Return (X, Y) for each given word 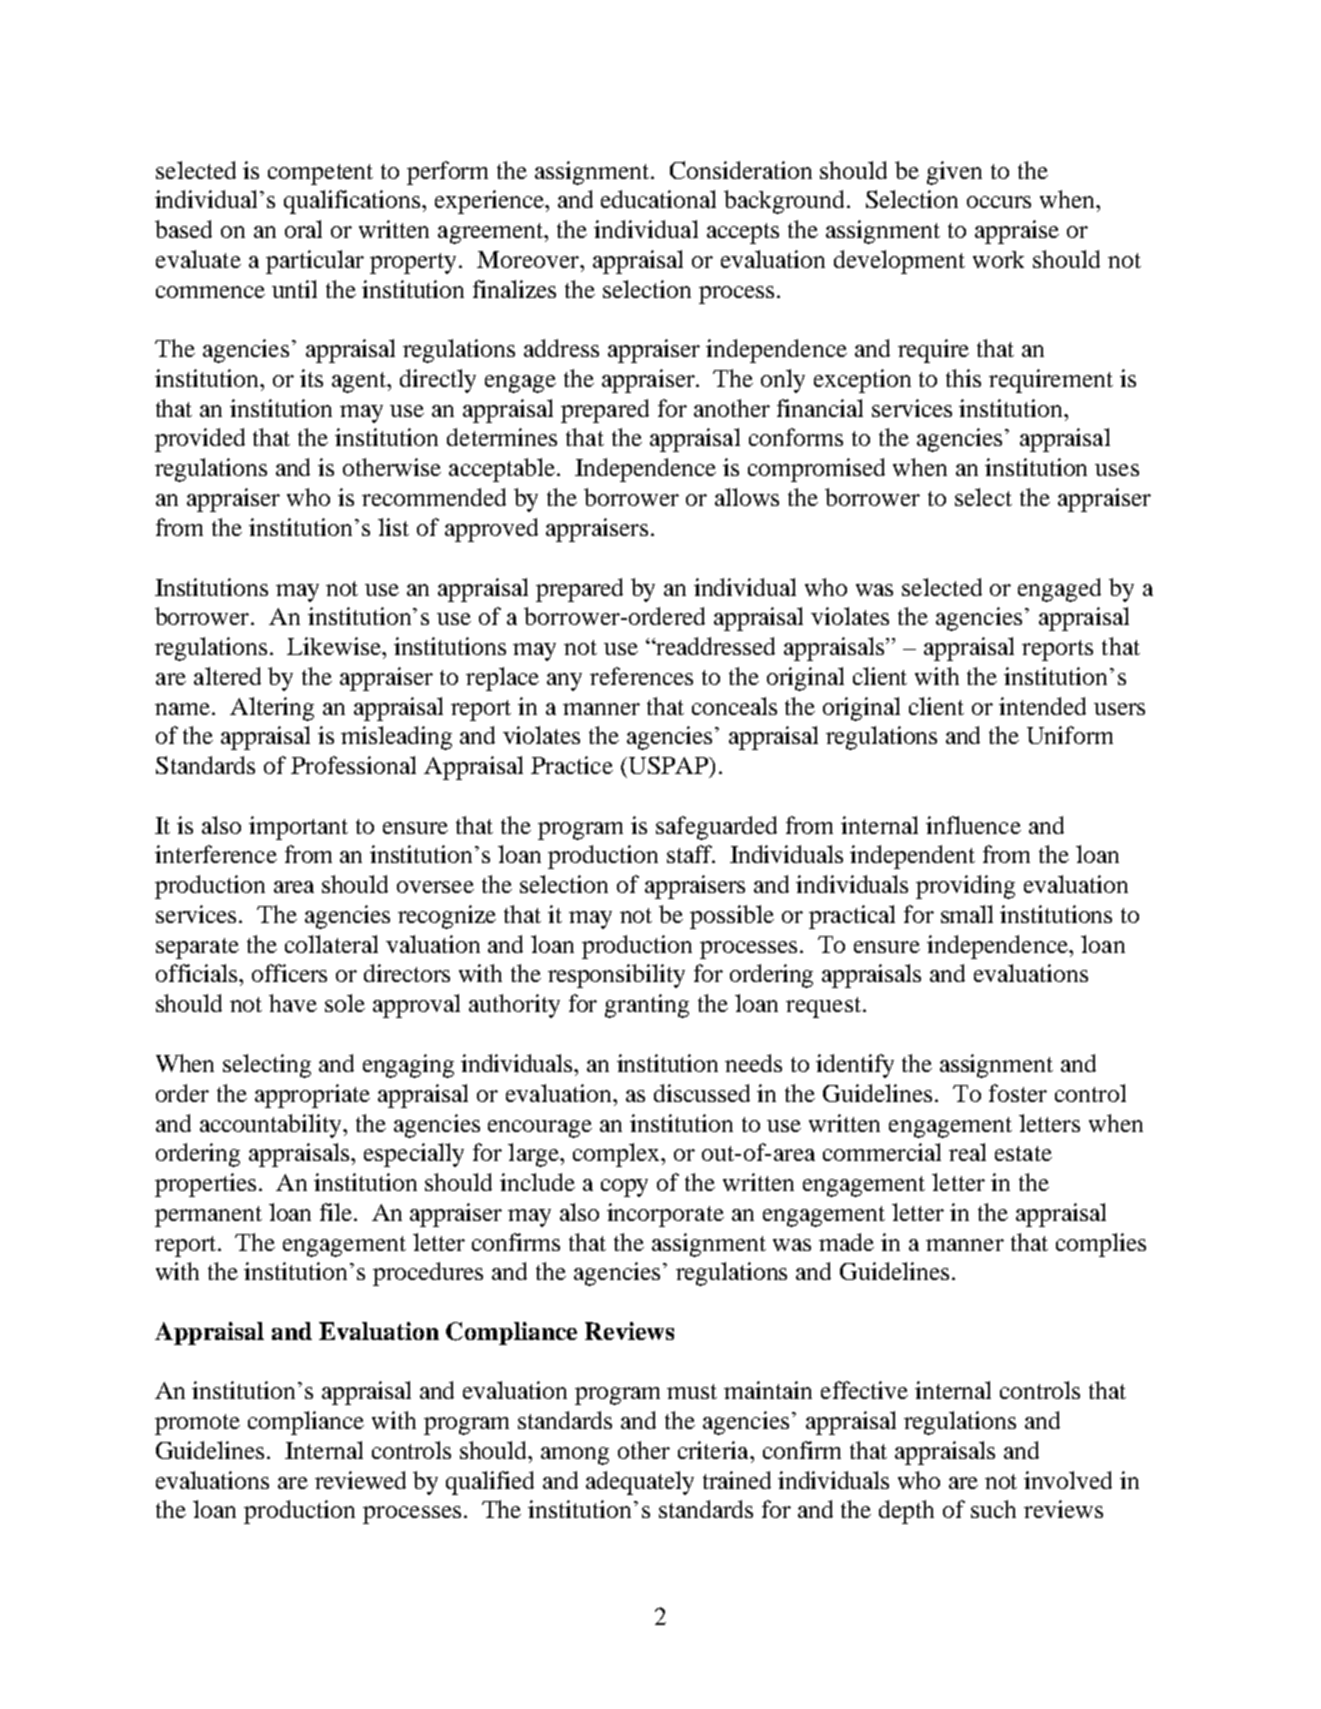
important (298, 828)
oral (303, 229)
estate (1023, 1153)
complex (618, 1155)
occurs (999, 202)
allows (747, 497)
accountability (272, 1126)
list (393, 527)
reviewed (360, 1480)
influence (973, 825)
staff (691, 854)
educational (658, 199)
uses (1117, 470)
